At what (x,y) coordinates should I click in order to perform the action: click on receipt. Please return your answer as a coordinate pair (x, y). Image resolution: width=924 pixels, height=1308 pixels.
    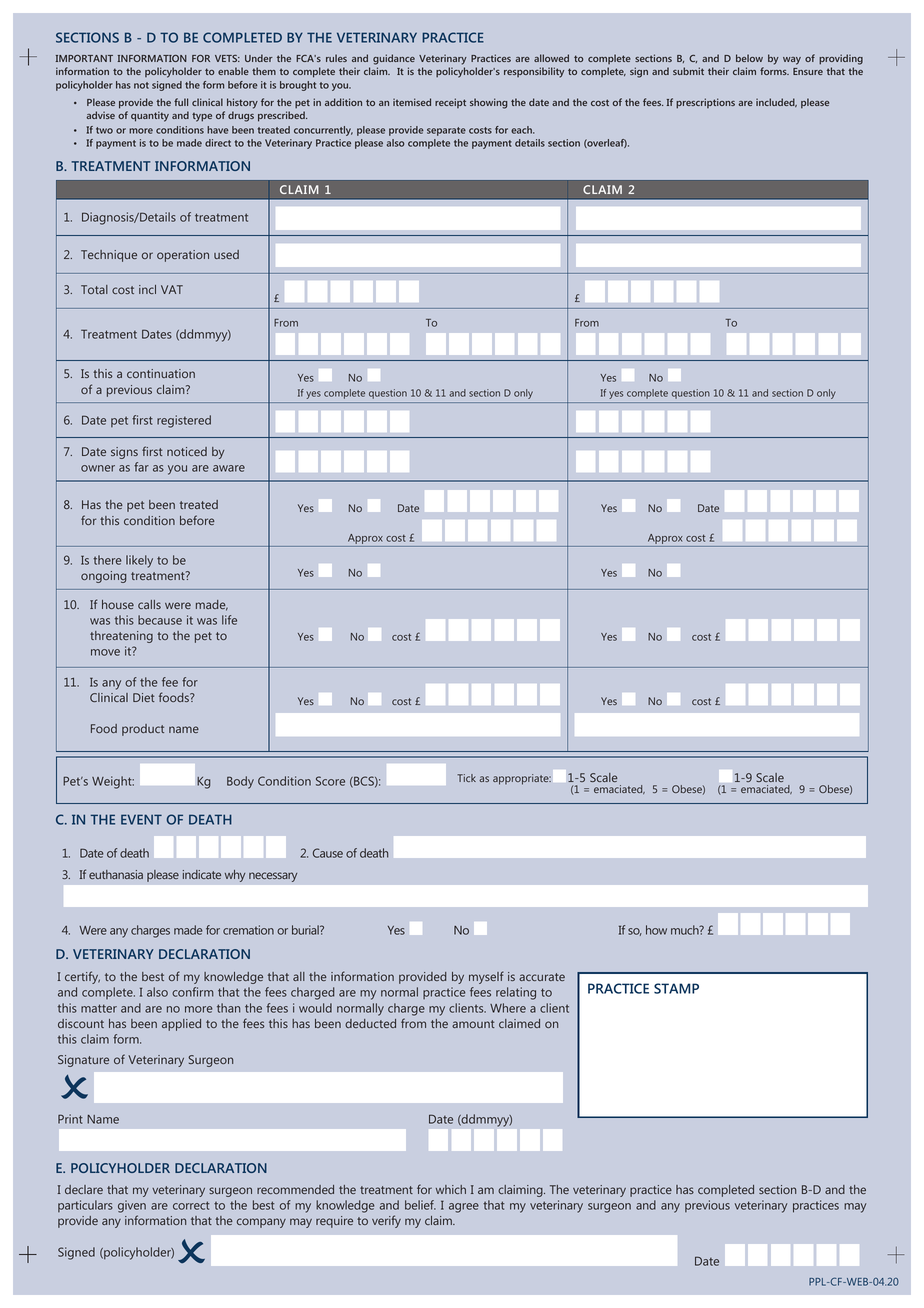
    Looking at the image, I should click on (450, 103).
